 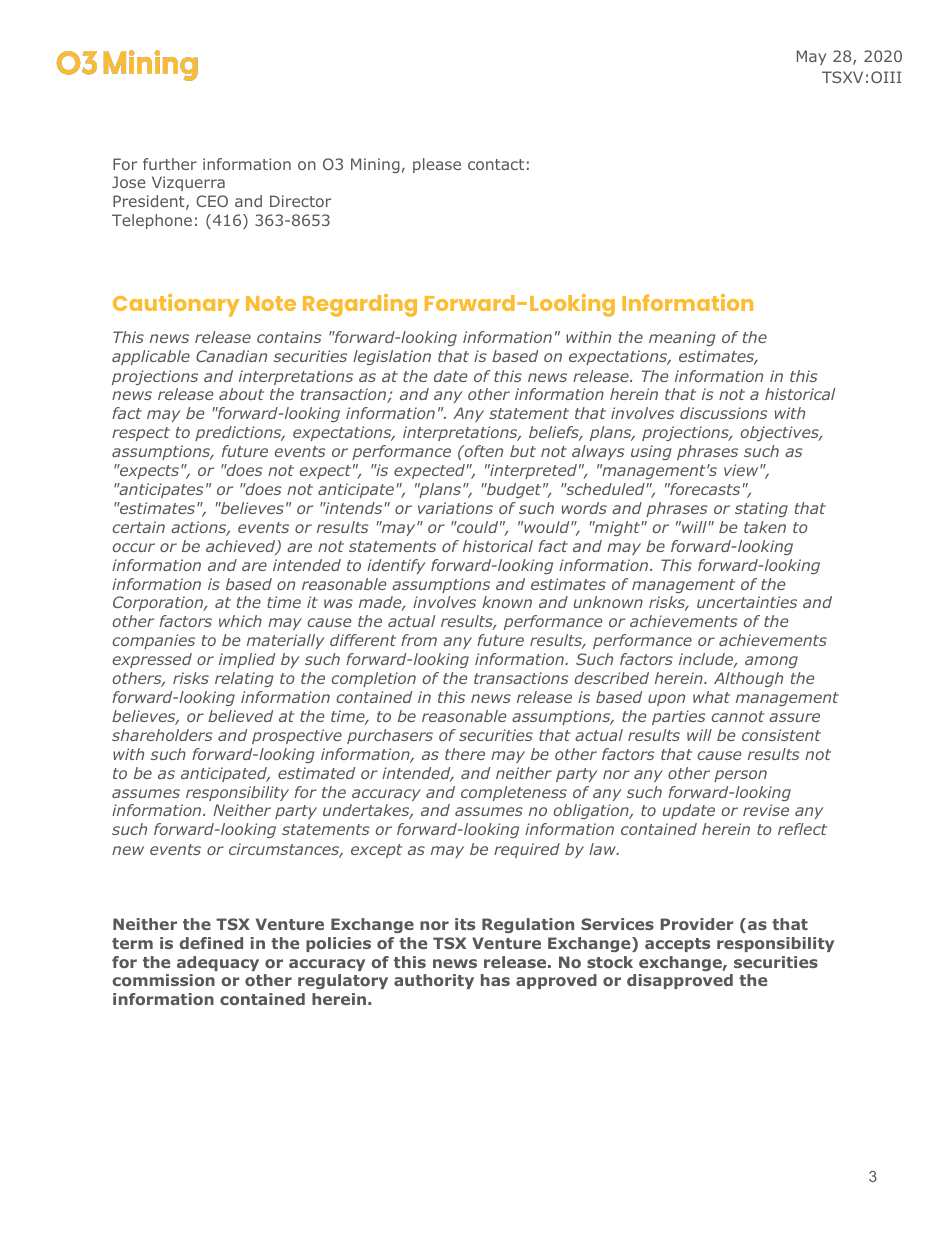 I want to click on please, so click(x=437, y=165).
